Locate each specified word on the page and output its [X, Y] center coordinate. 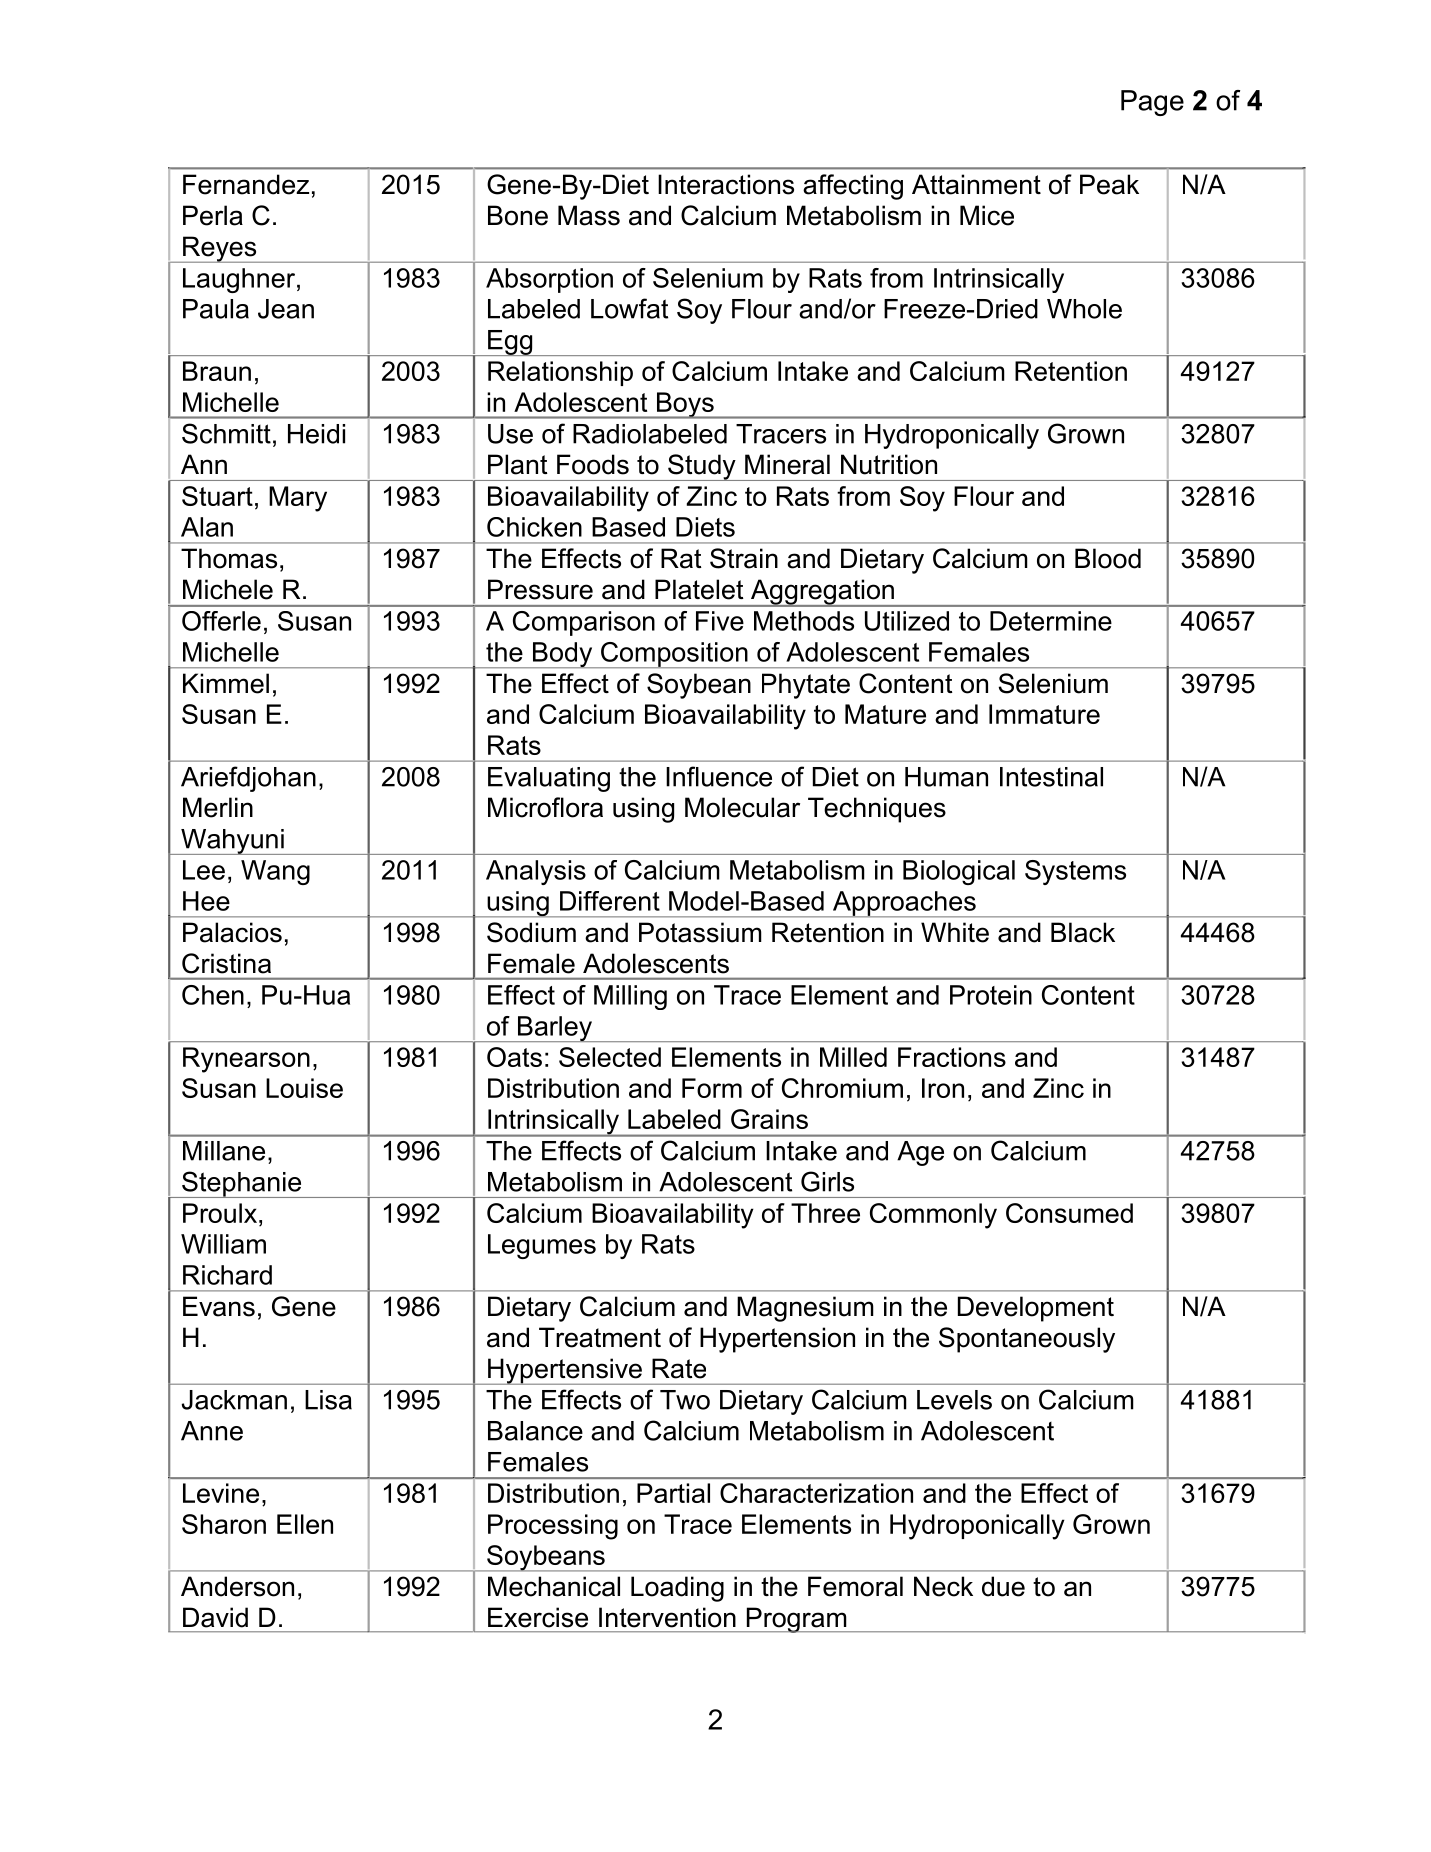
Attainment [976, 184]
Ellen [305, 1524]
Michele [228, 589]
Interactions [726, 184]
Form [712, 1088]
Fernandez [246, 184]
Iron [943, 1088]
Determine [1051, 621]
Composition [674, 655]
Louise [304, 1088]
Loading [677, 1589]
